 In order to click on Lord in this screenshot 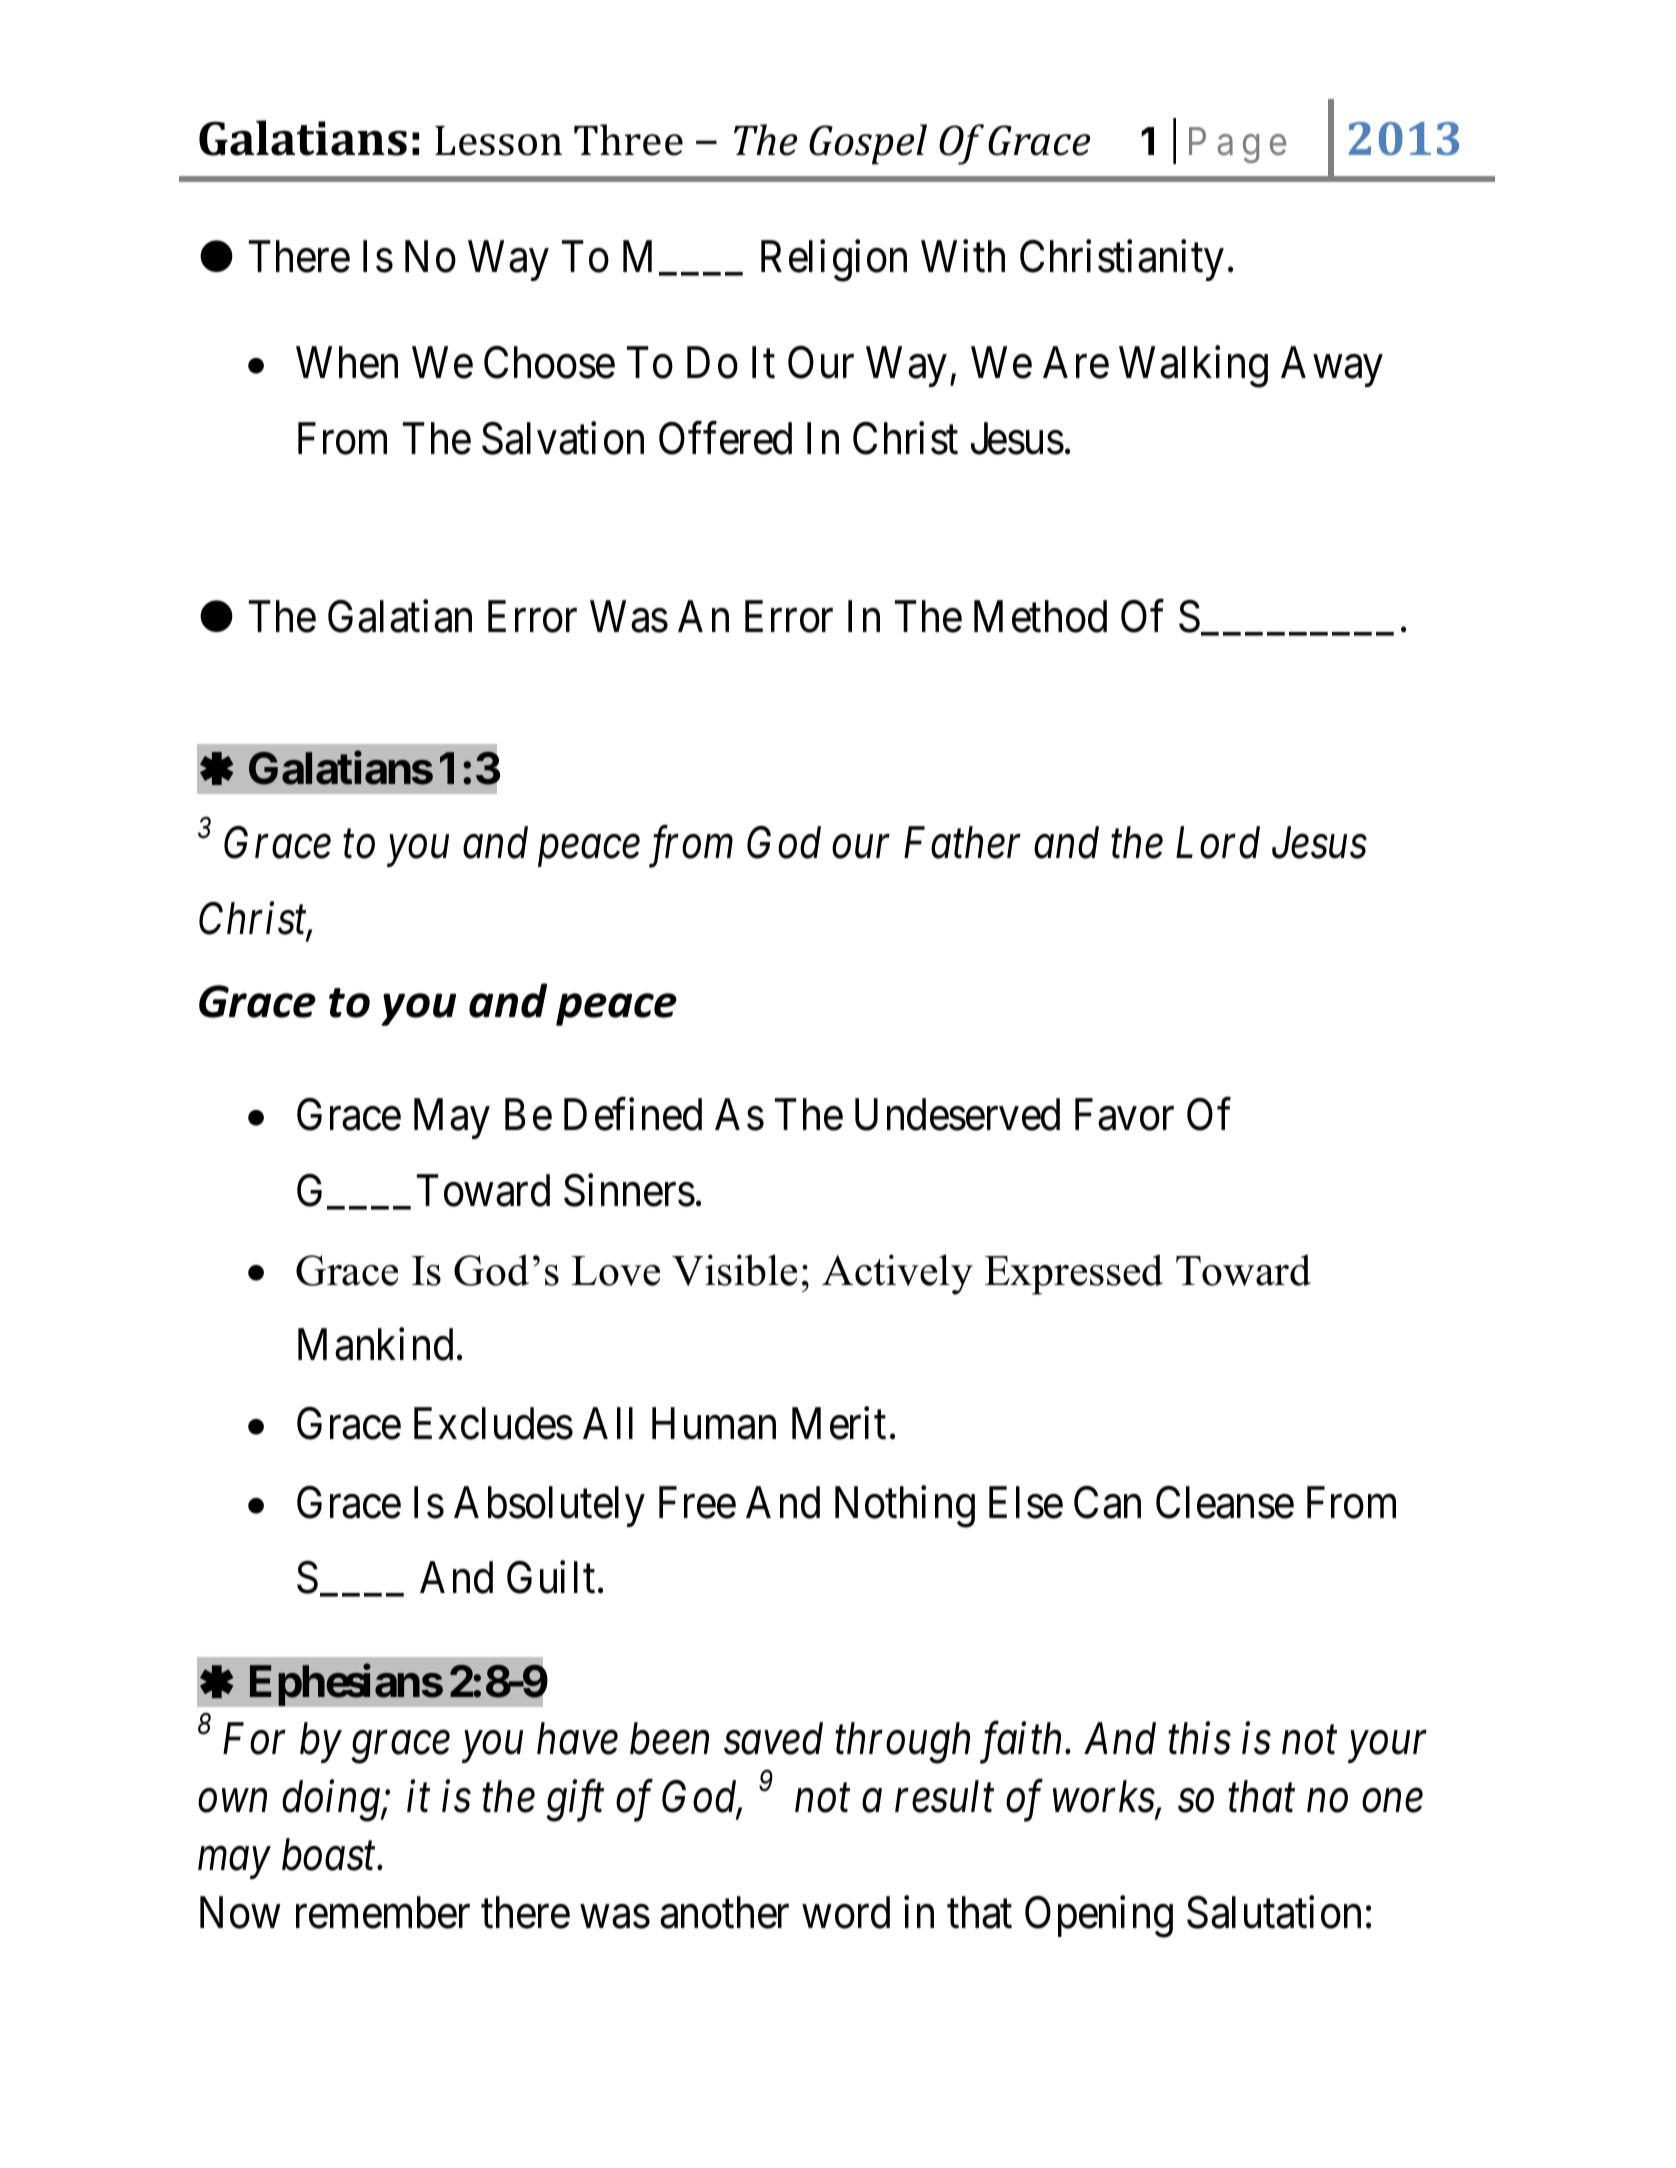, I will do `click(1218, 842)`.
